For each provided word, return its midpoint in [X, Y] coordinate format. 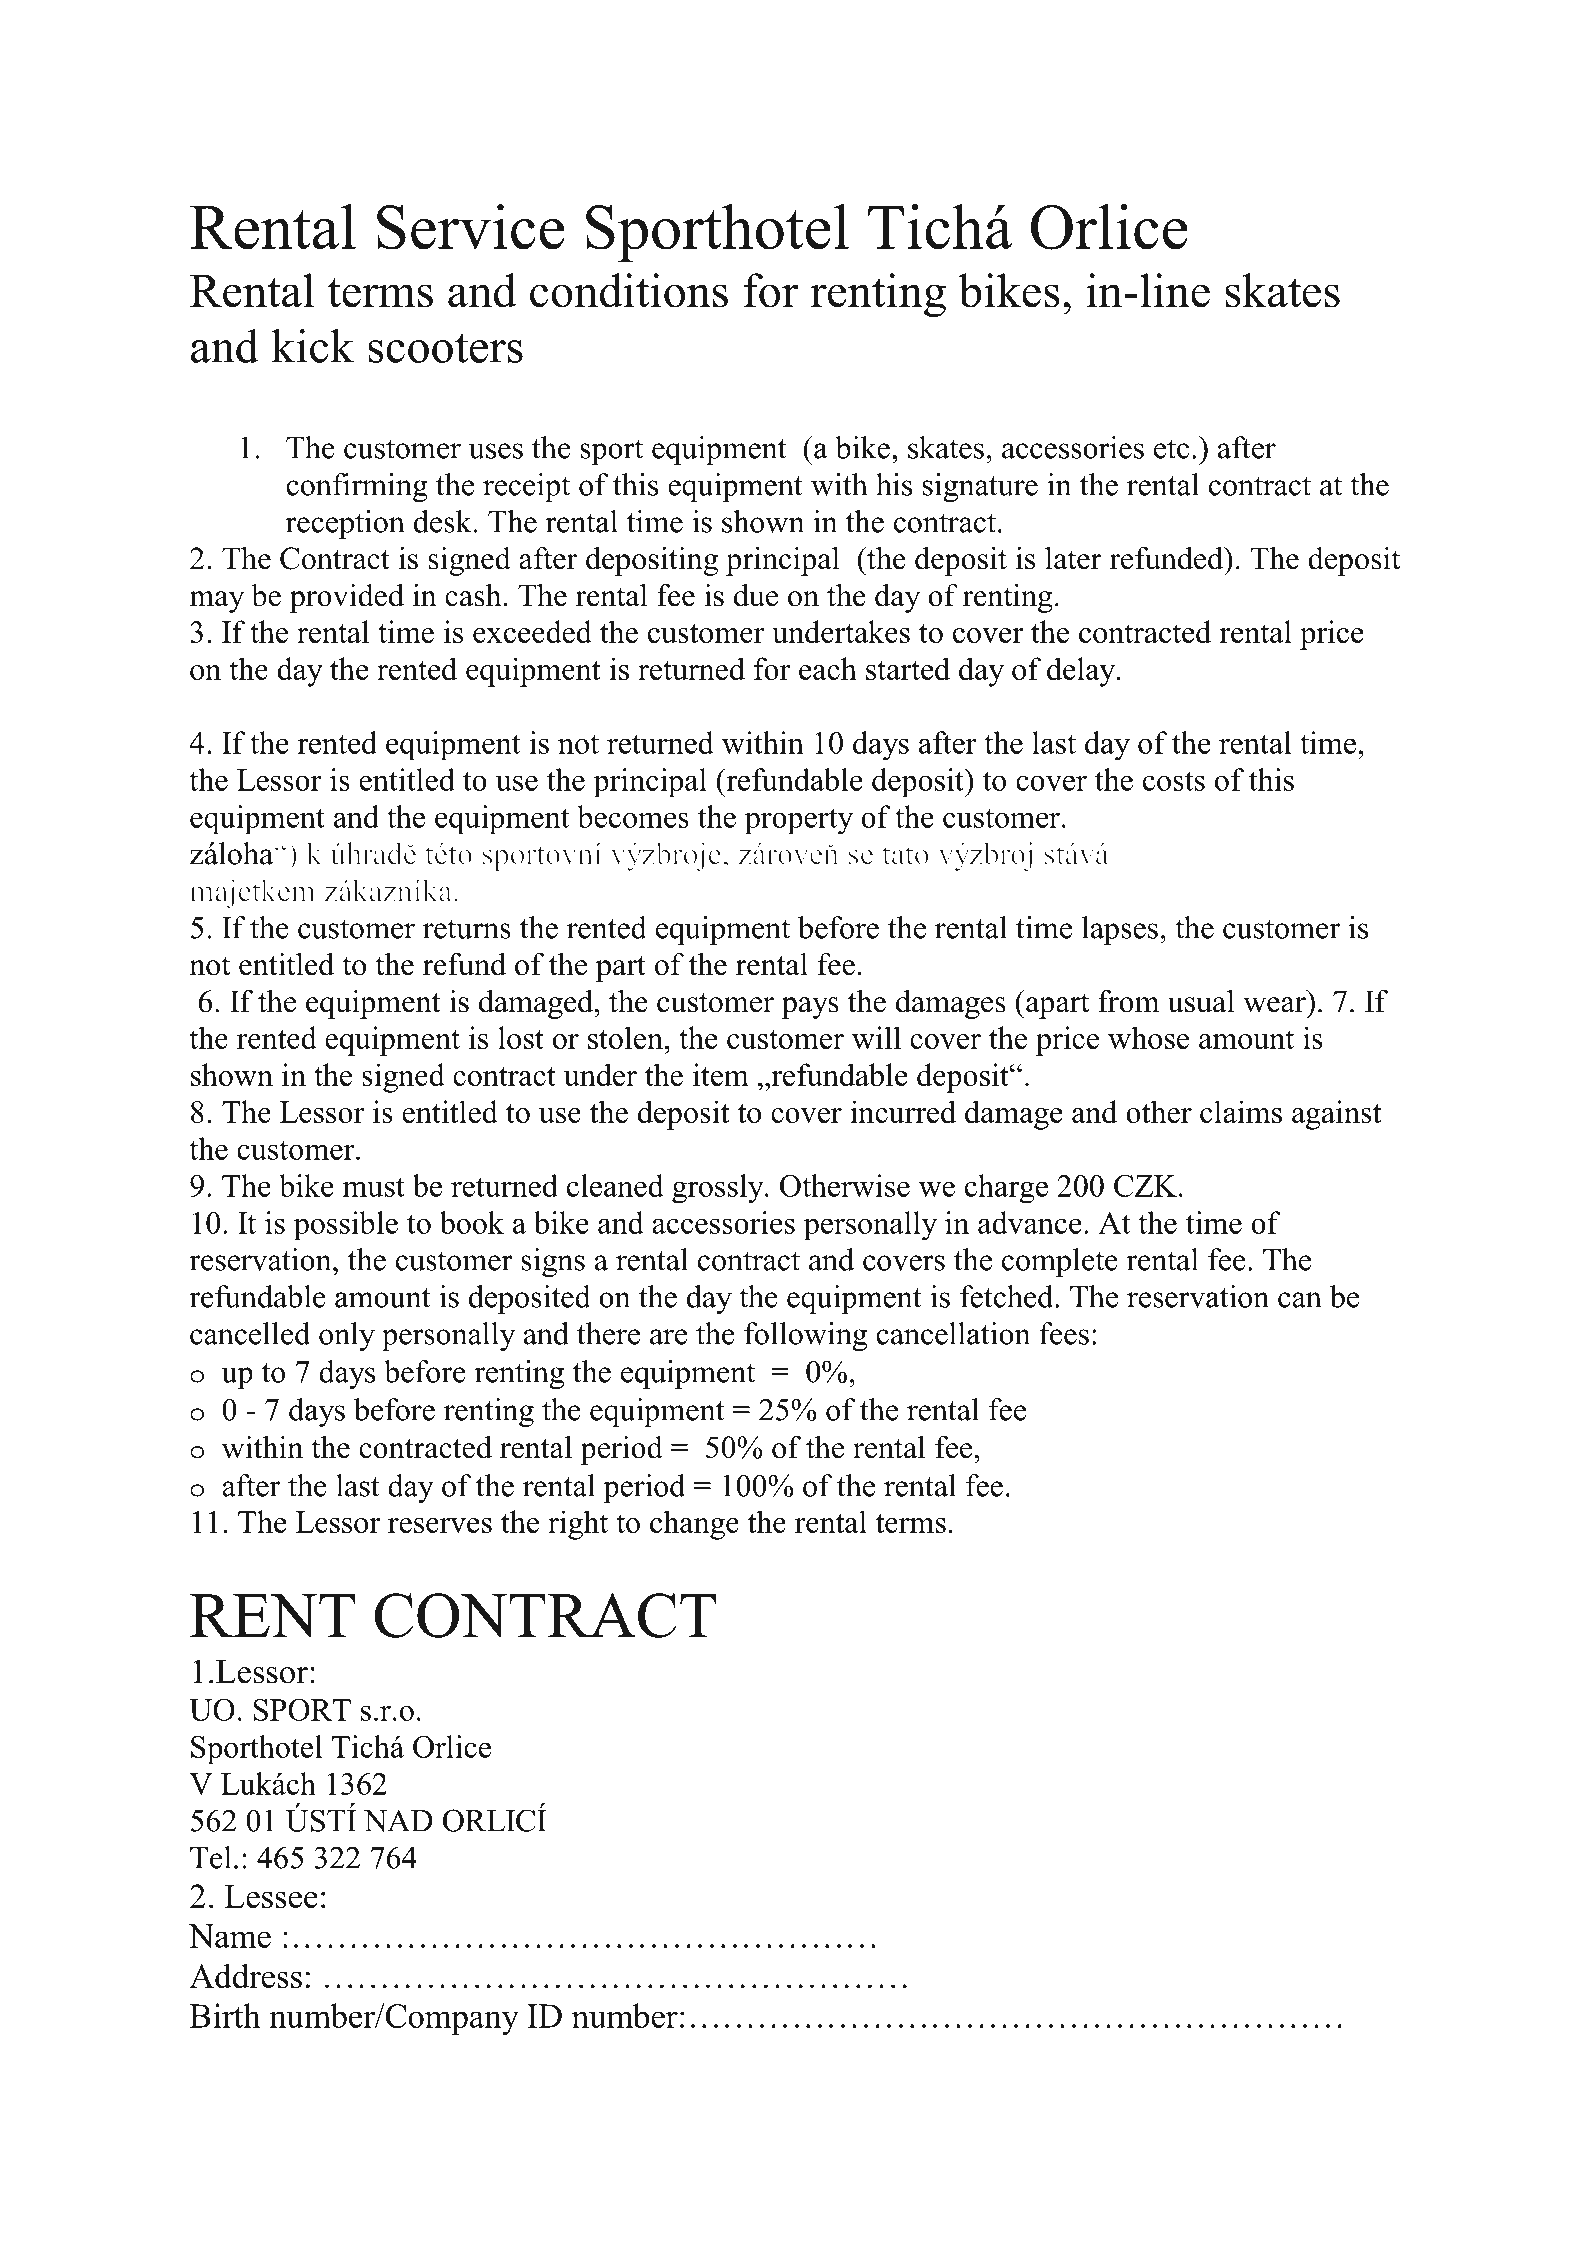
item [721, 1074]
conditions [629, 290]
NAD [398, 1820]
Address [245, 1976]
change [694, 1525]
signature [980, 487]
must [373, 1187]
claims [1241, 1111]
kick [313, 346]
